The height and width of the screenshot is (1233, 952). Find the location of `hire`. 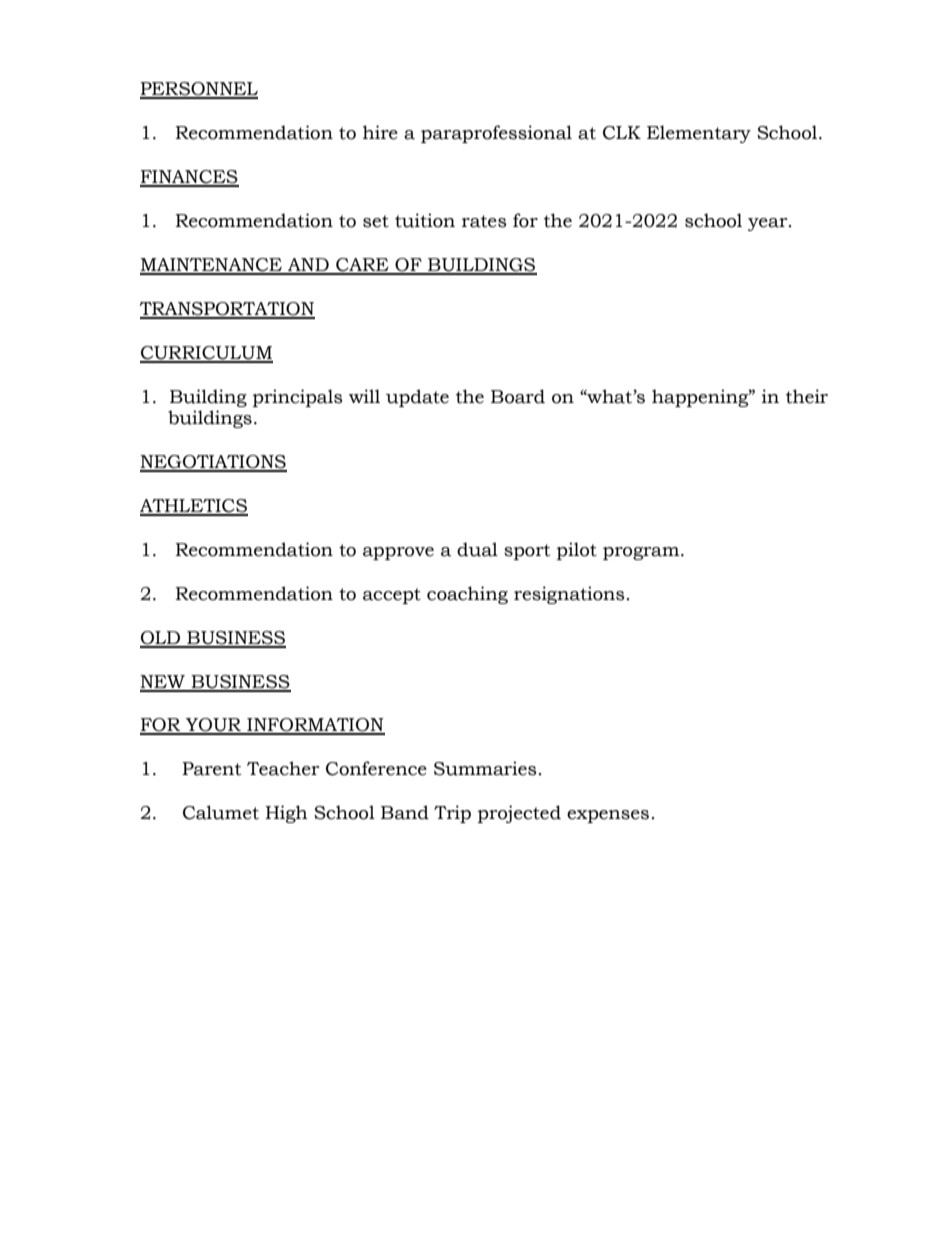

hire is located at coordinates (380, 132).
